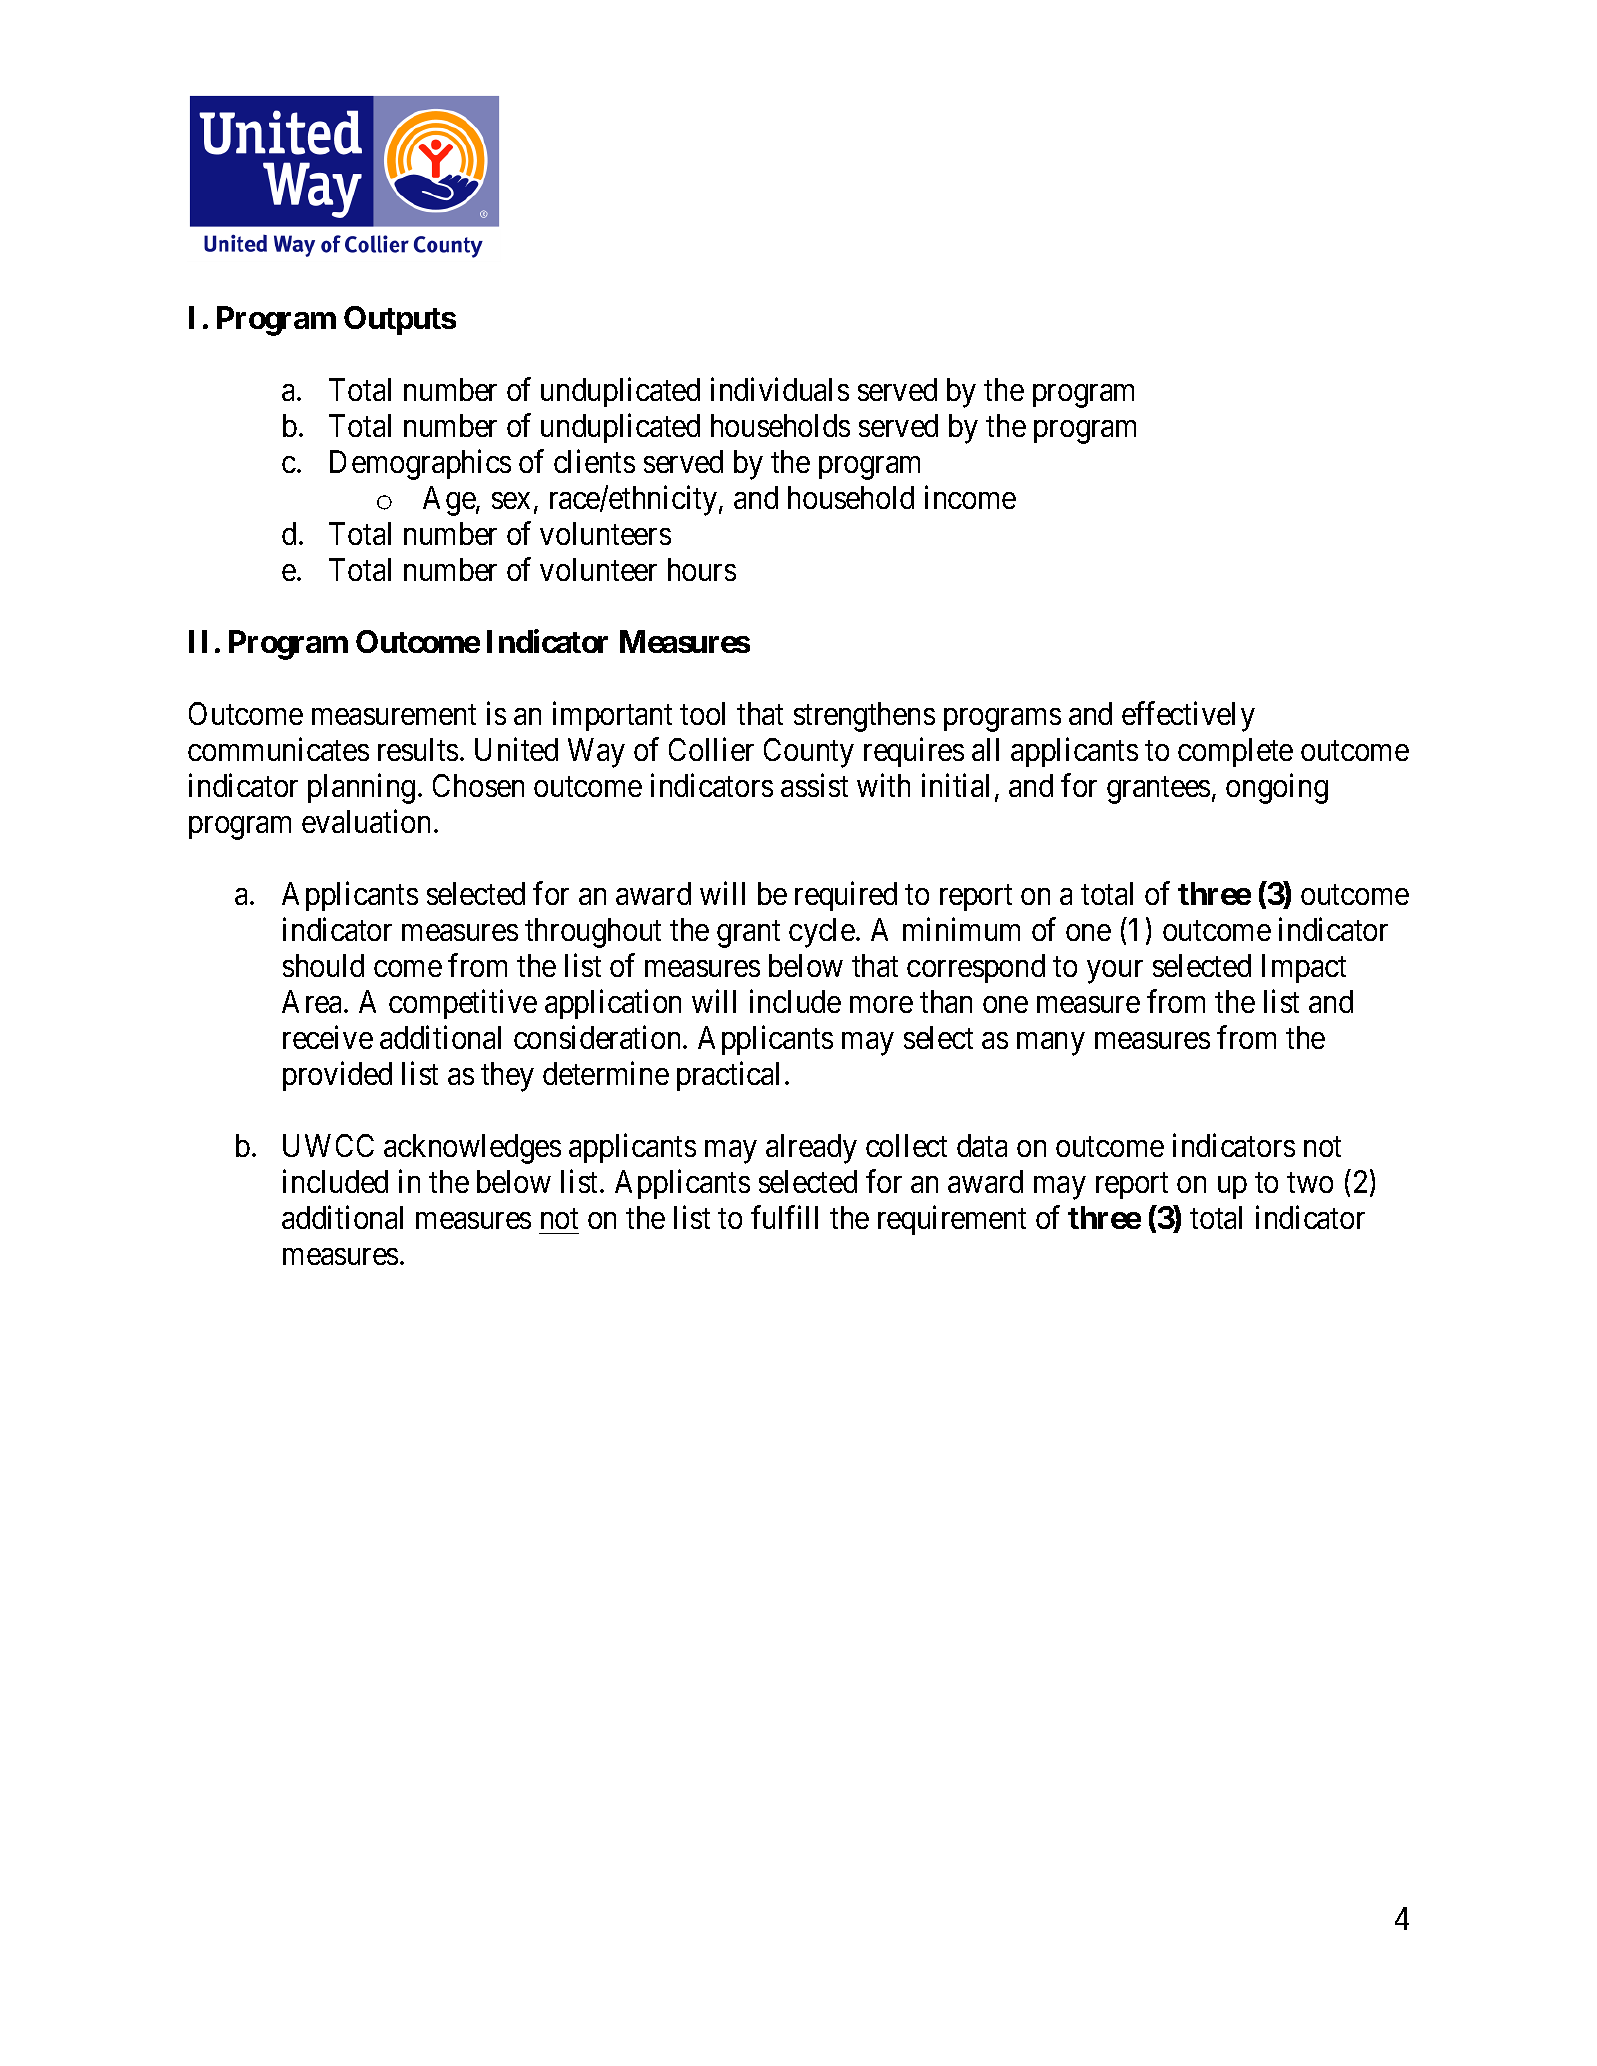 Image resolution: width=1597 pixels, height=2066 pixels. What do you see at coordinates (594, 461) in the screenshot?
I see `clients` at bounding box center [594, 461].
